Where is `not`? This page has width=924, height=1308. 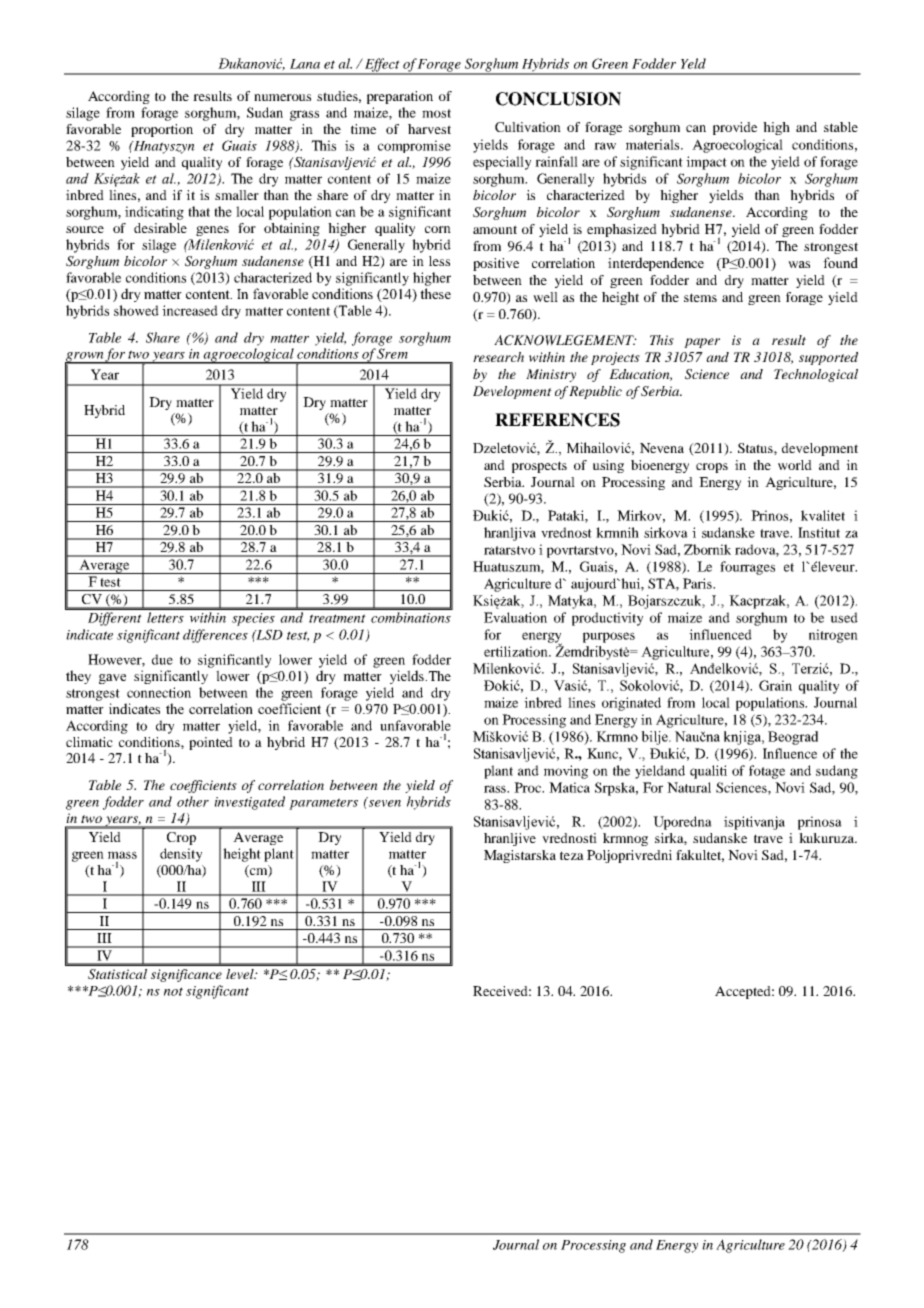
not is located at coordinates (173, 991).
